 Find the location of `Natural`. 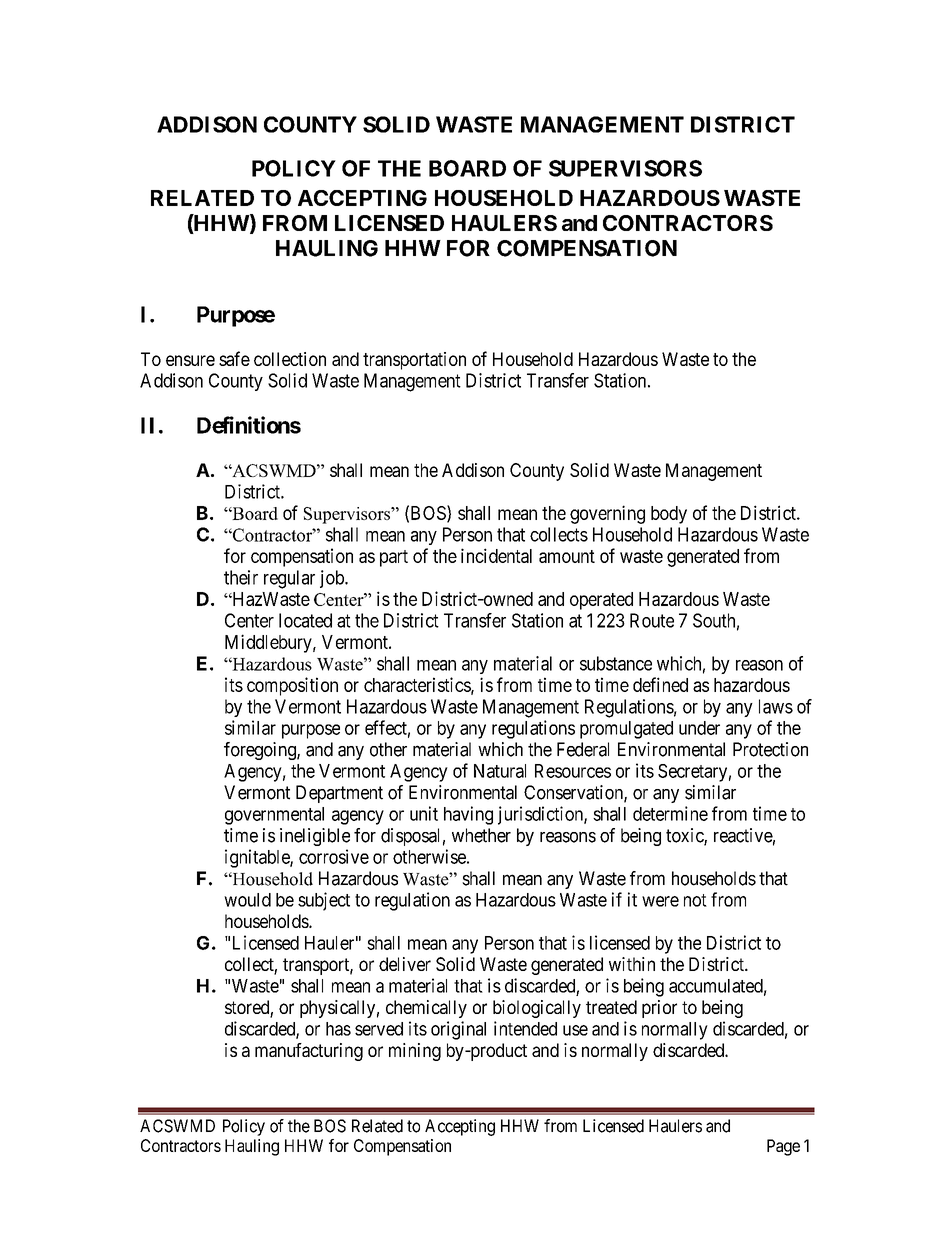

Natural is located at coordinates (500, 771).
